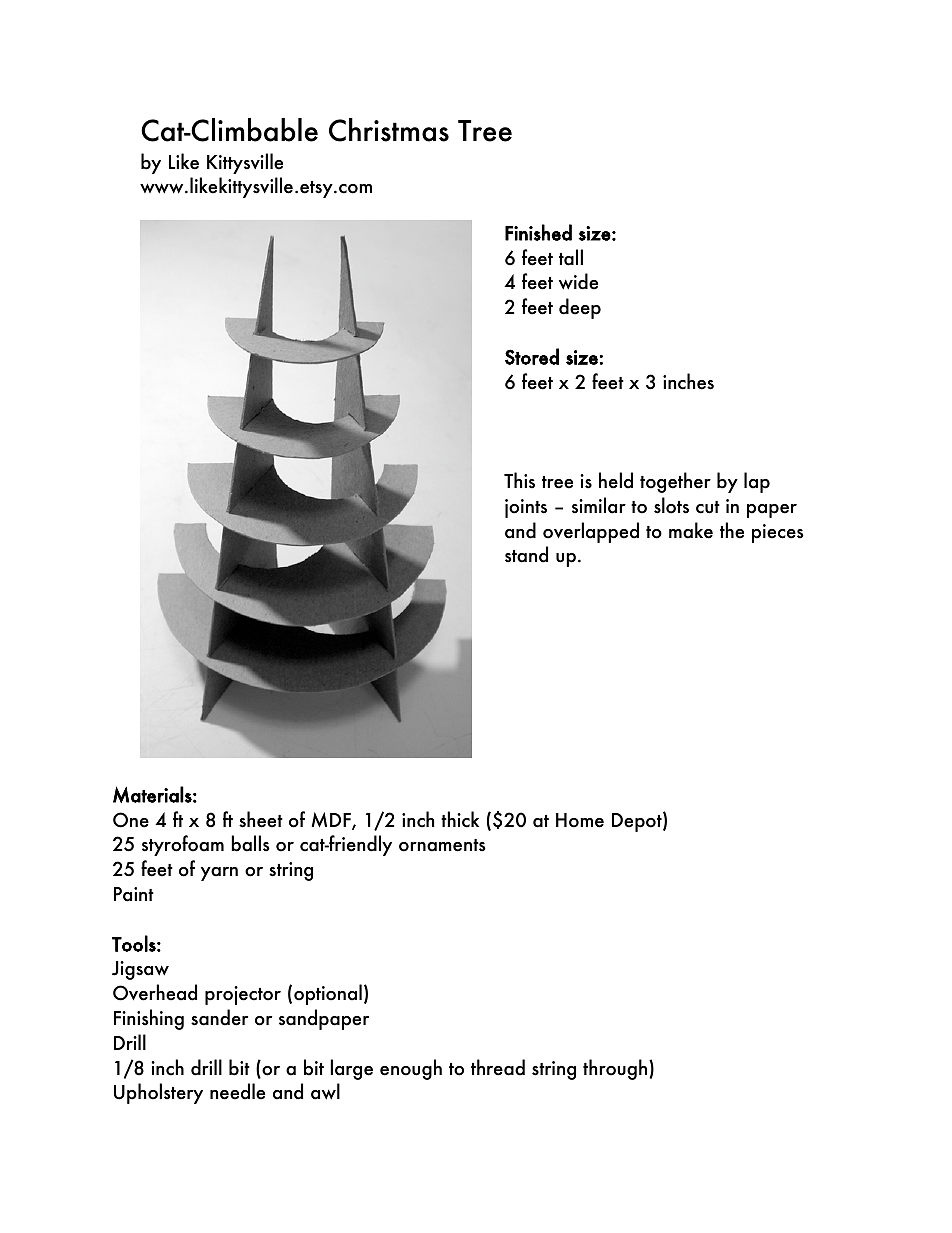 Image resolution: width=952 pixels, height=1233 pixels. Describe the element at coordinates (538, 232) in the screenshot. I see `Finished` at that location.
